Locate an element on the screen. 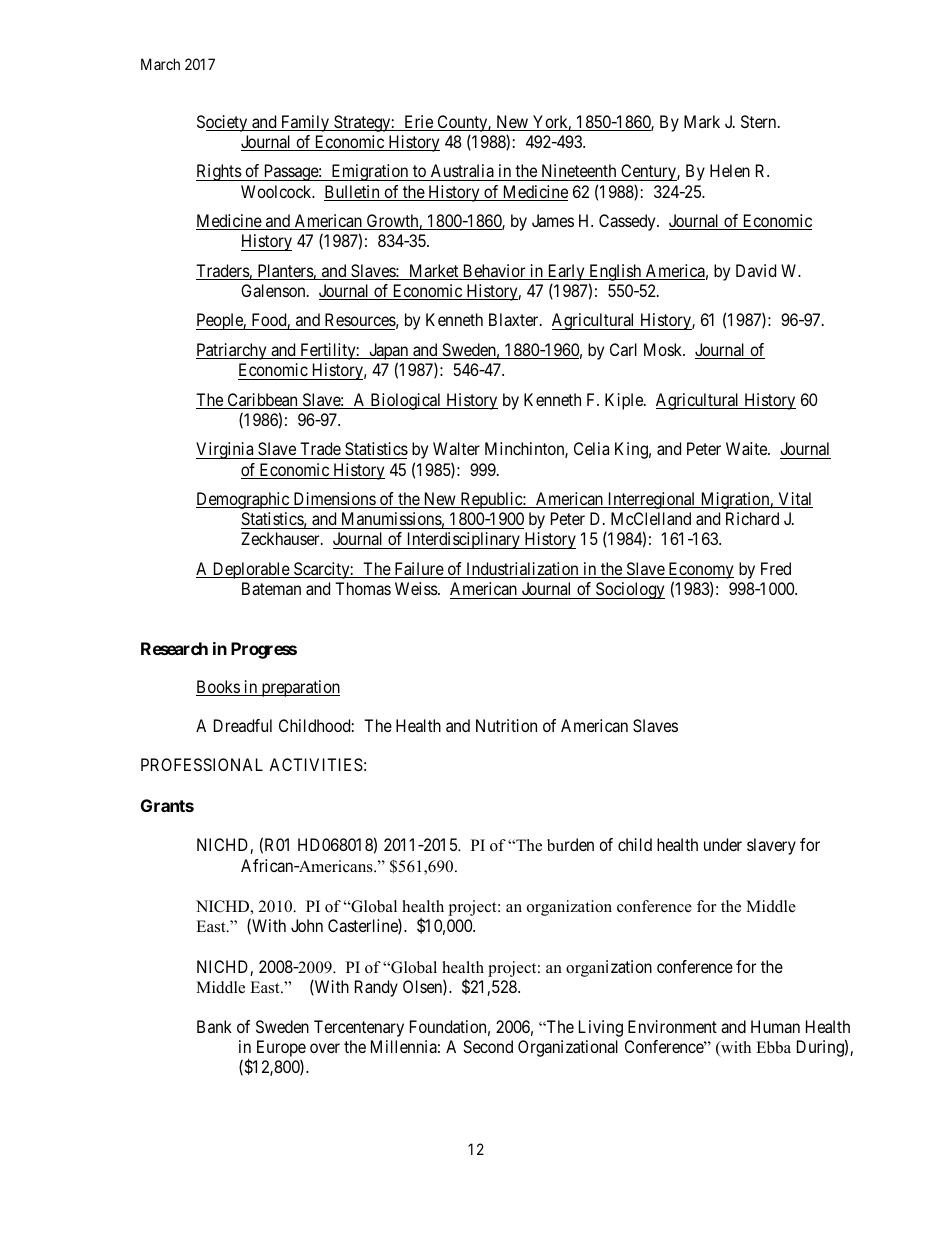 The image size is (952, 1233). Nutrition is located at coordinates (506, 725).
